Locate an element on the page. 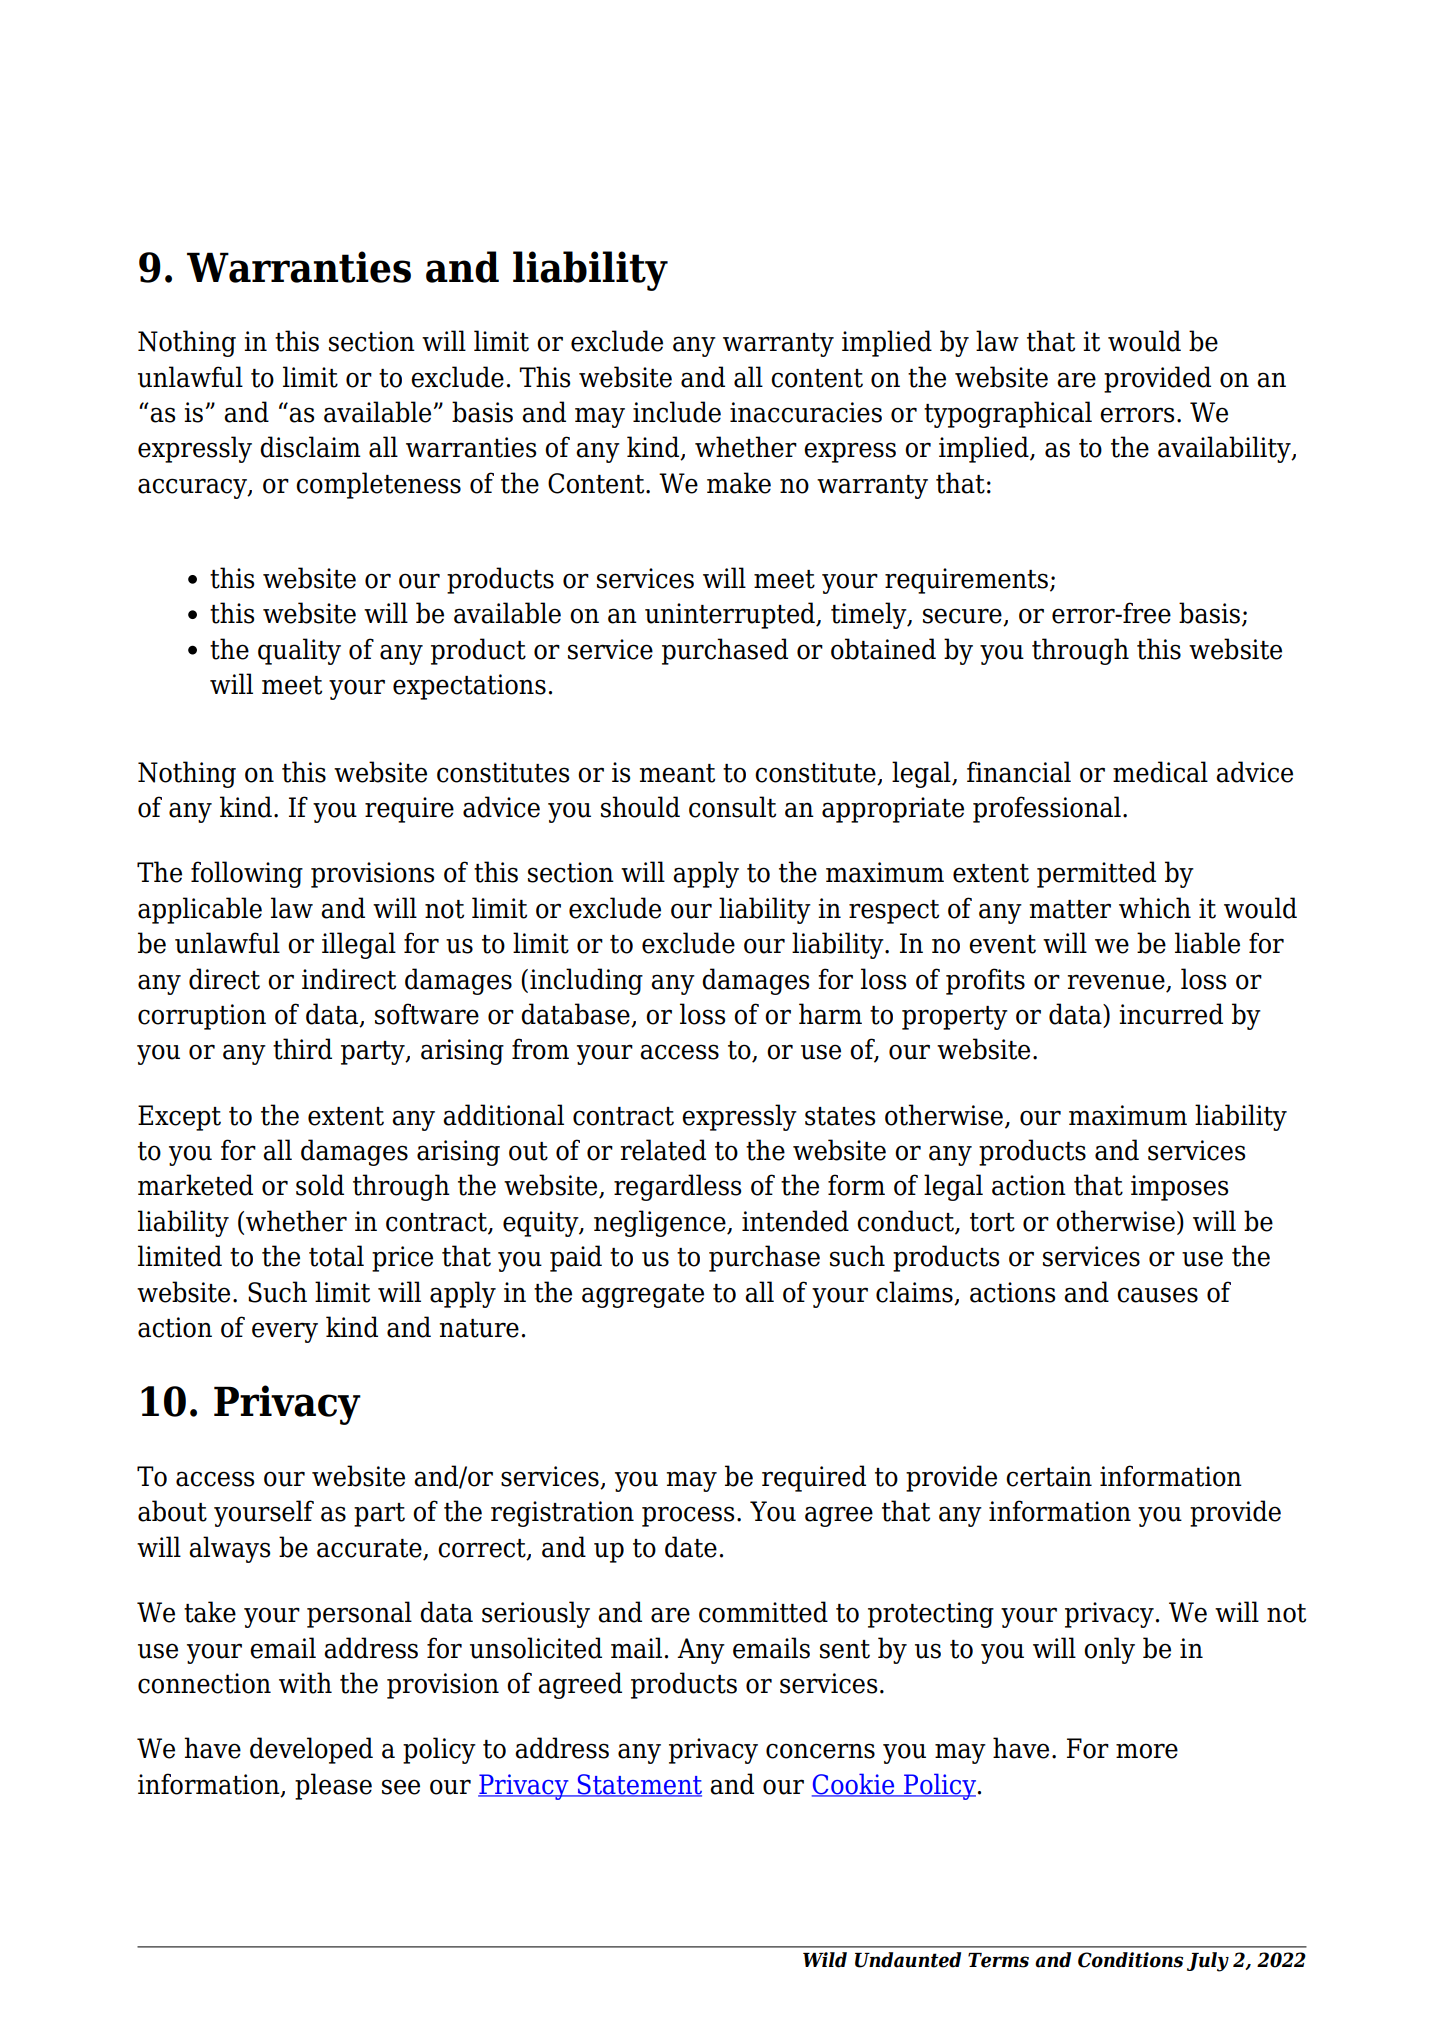  revenue is located at coordinates (1116, 982).
